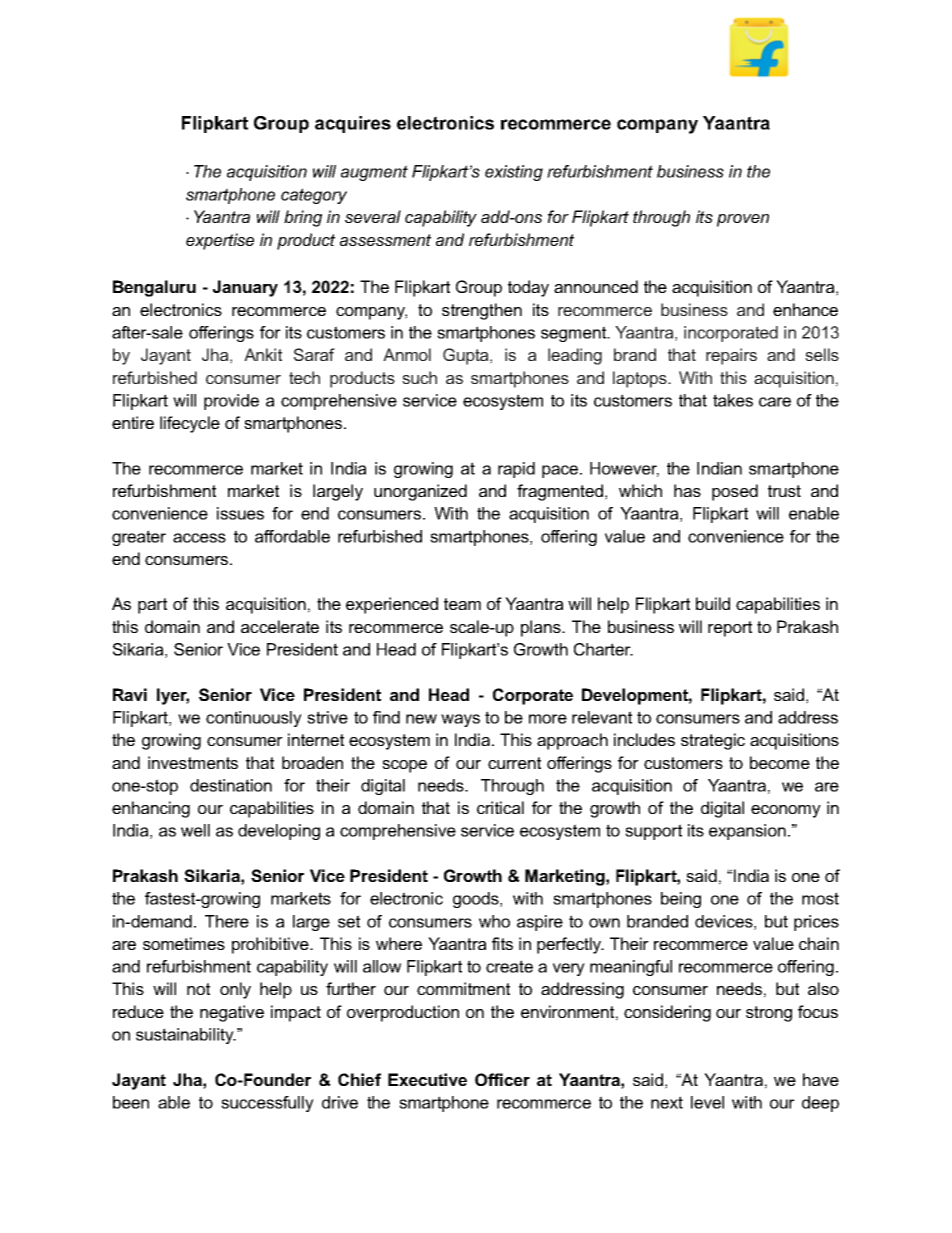 The width and height of the image is (952, 1233). What do you see at coordinates (152, 606) in the image?
I see `part` at bounding box center [152, 606].
